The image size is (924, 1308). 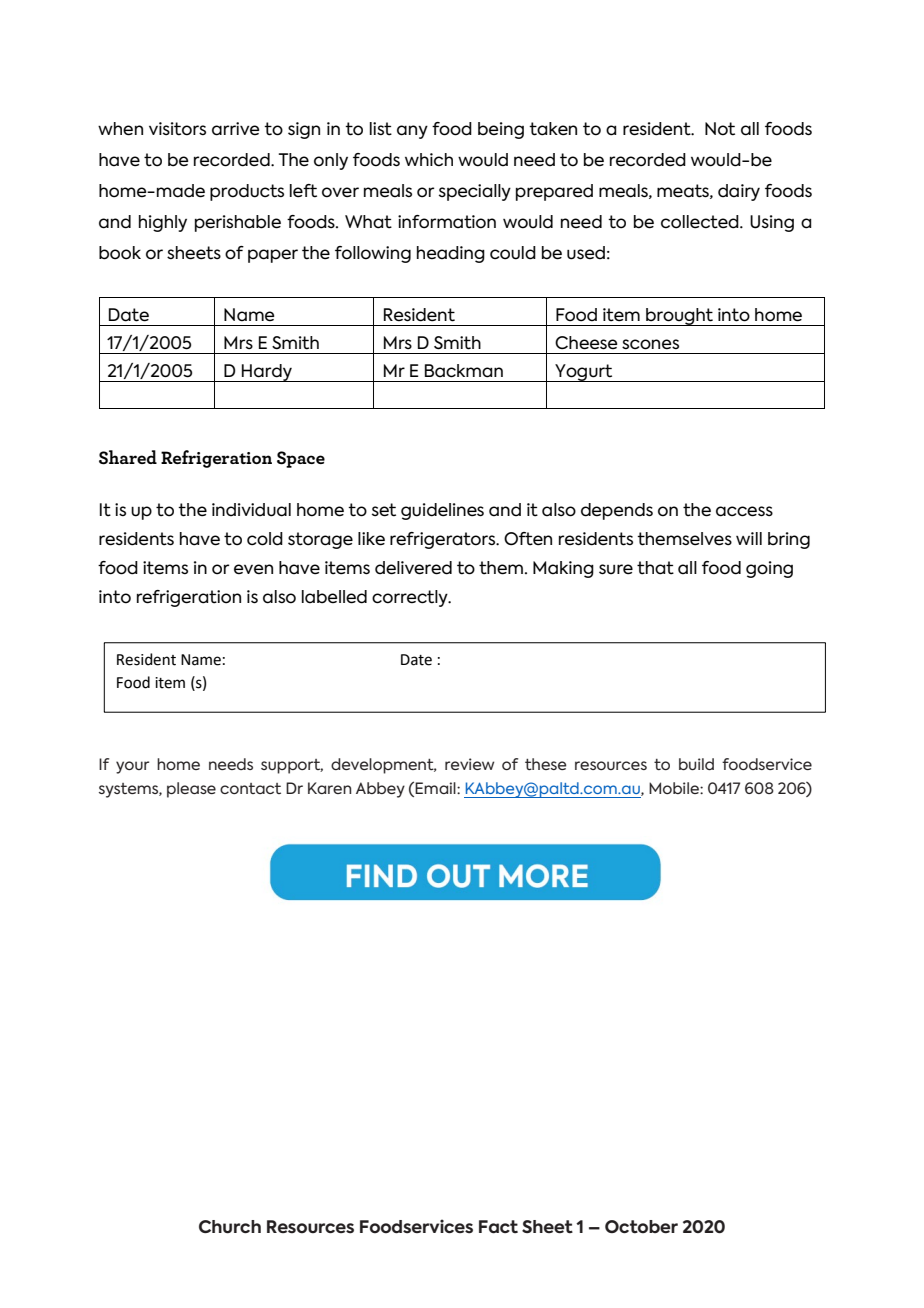 What do you see at coordinates (469, 764) in the screenshot?
I see `review` at bounding box center [469, 764].
